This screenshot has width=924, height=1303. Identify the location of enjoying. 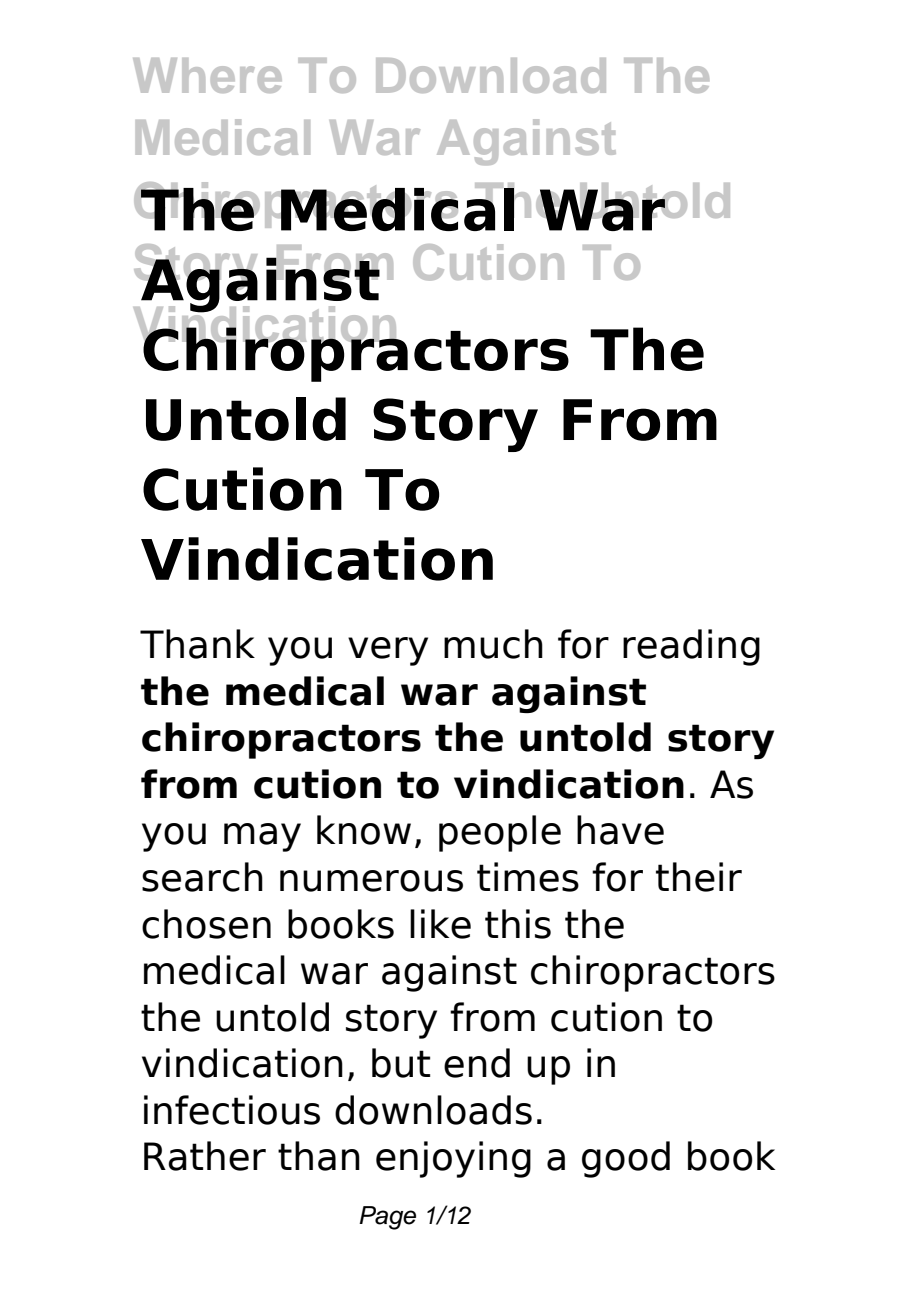
(453, 1159).
